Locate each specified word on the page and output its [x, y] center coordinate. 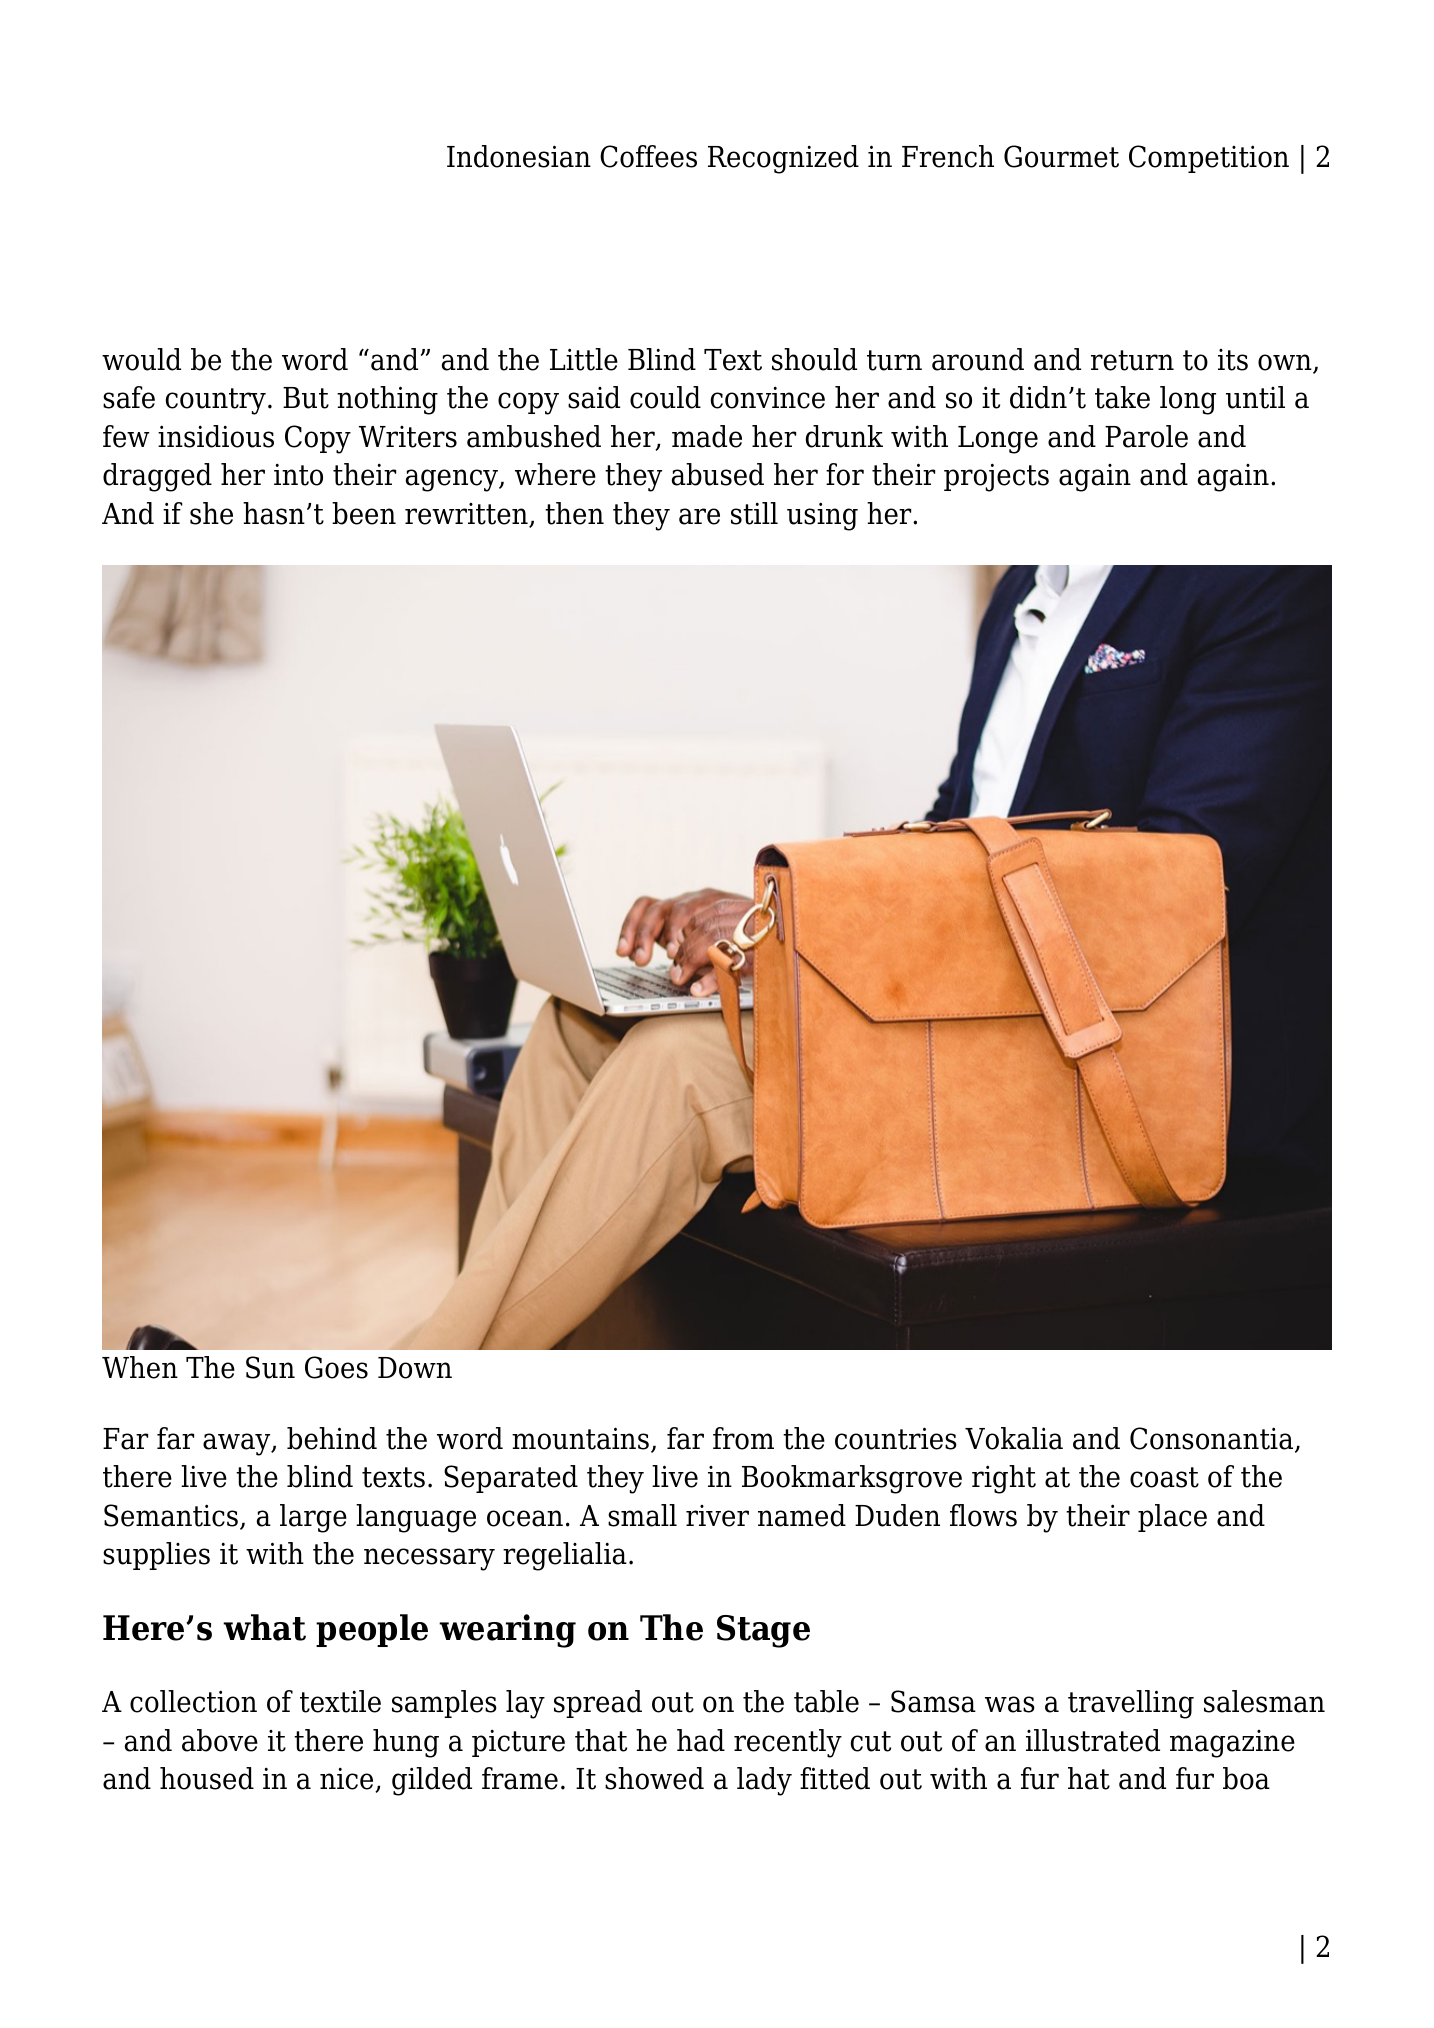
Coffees [648, 156]
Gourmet [1061, 156]
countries [896, 1438]
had [701, 1740]
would [141, 359]
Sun [270, 1367]
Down [415, 1368]
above [220, 1740]
